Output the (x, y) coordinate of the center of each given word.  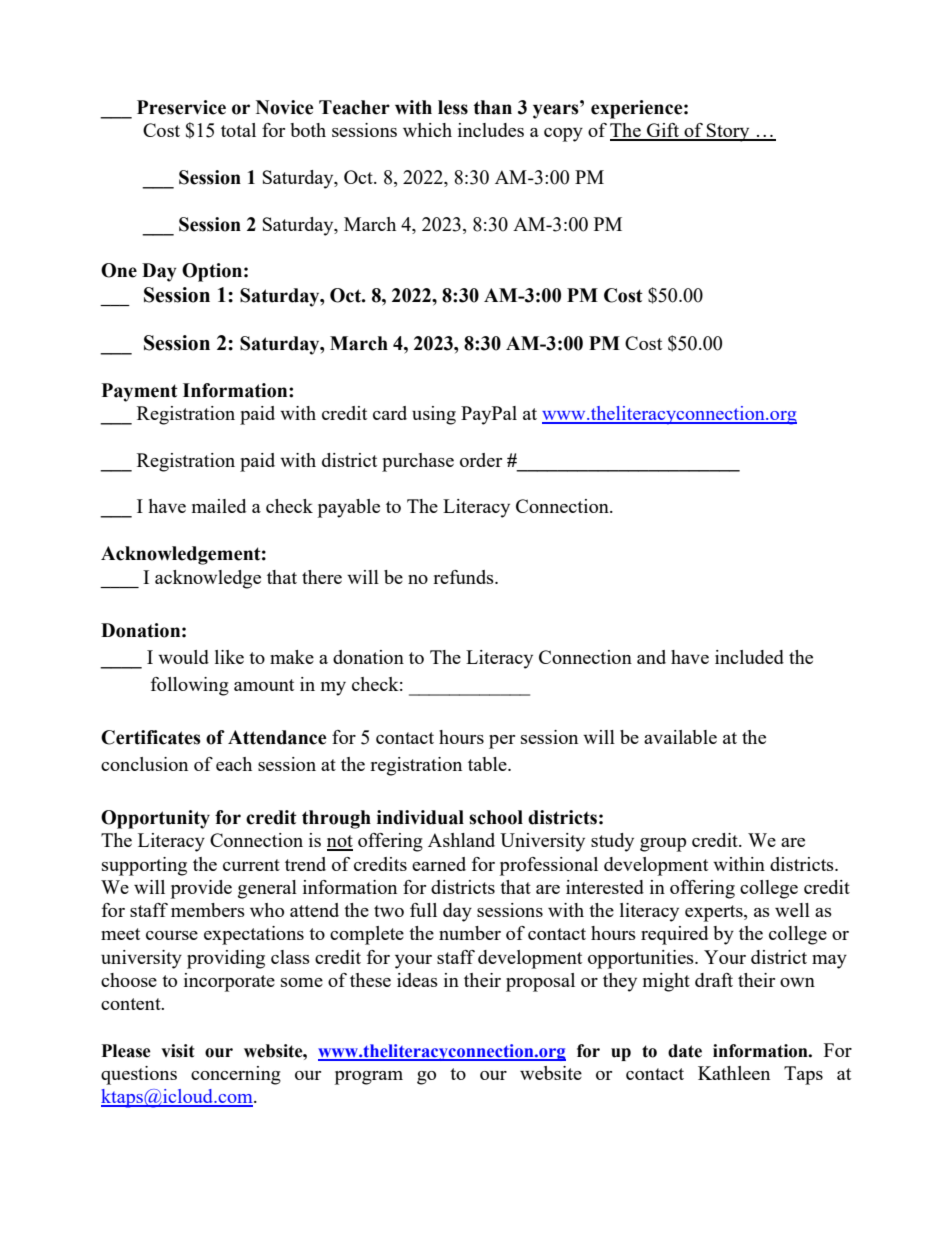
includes (491, 130)
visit (178, 1051)
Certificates (151, 737)
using (434, 415)
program (369, 1078)
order (481, 460)
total (238, 130)
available (680, 737)
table (488, 764)
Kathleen (734, 1073)
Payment (139, 392)
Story (728, 132)
